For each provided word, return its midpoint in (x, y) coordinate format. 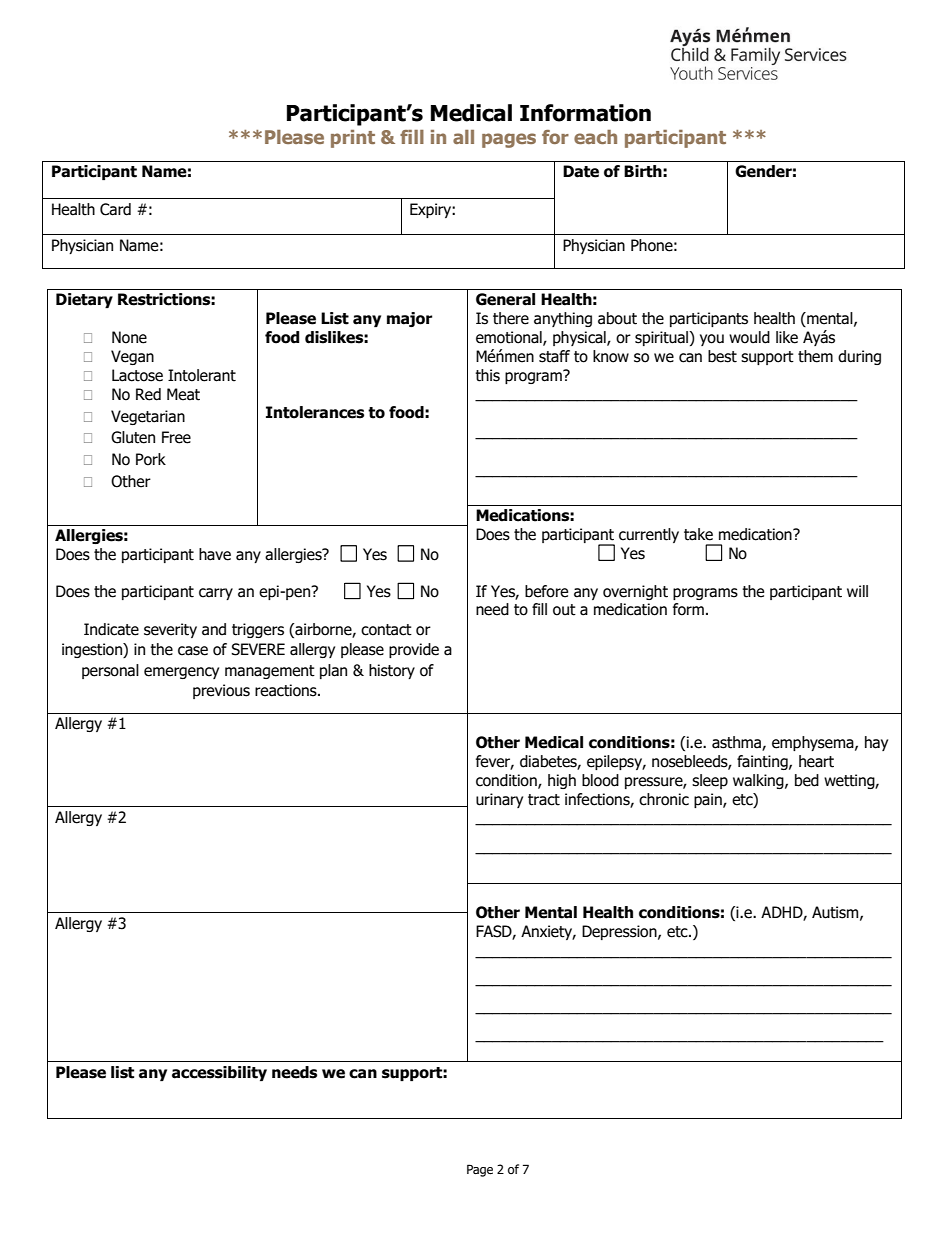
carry (216, 594)
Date (581, 171)
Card (115, 209)
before (546, 591)
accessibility (219, 1073)
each (595, 137)
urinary (499, 800)
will (857, 591)
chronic (664, 799)
